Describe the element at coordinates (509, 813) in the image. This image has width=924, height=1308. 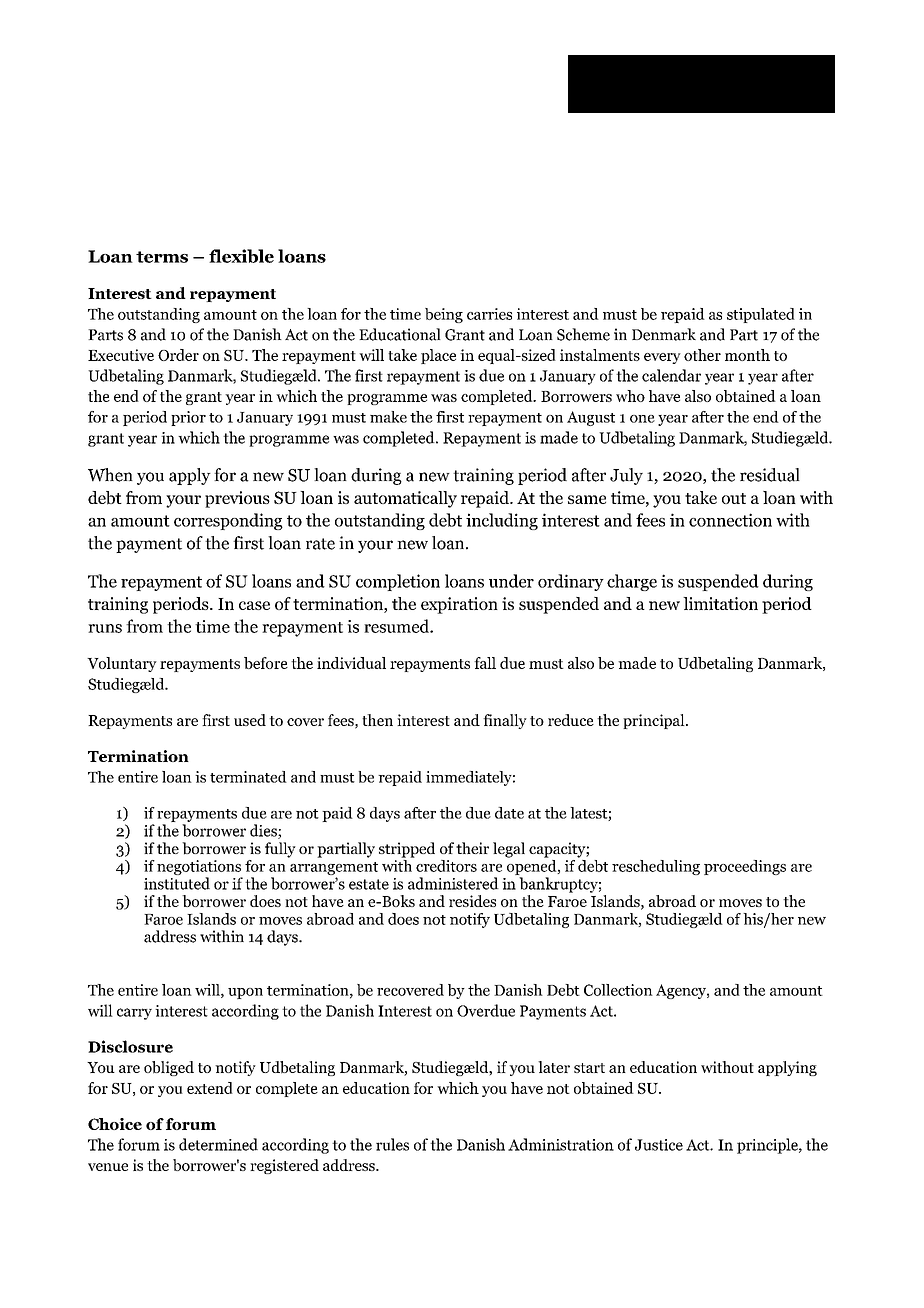
I see `date` at that location.
